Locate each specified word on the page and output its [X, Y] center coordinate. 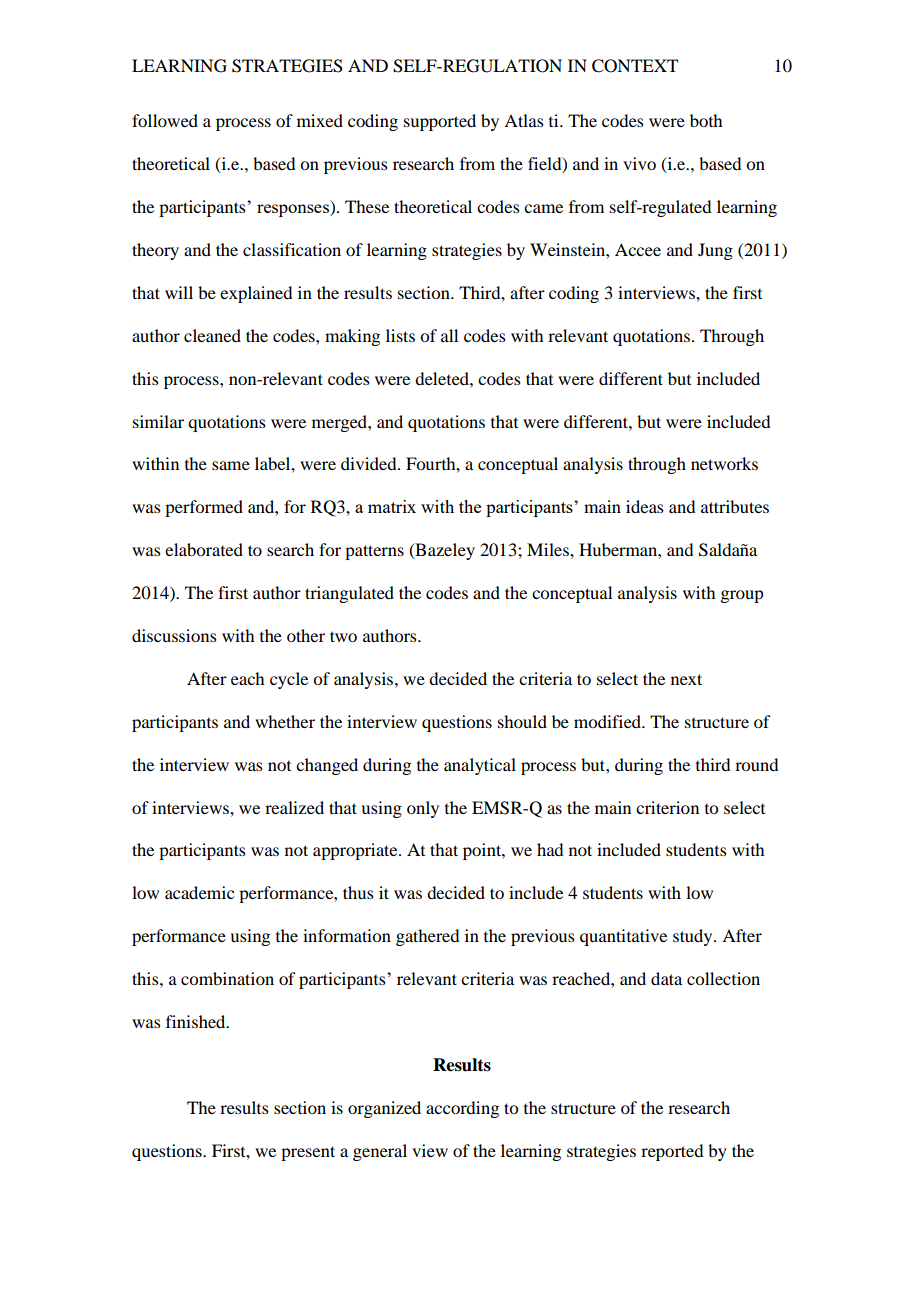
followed [165, 120]
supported [440, 122]
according [462, 1109]
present [308, 1153]
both [706, 120]
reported [672, 1152]
